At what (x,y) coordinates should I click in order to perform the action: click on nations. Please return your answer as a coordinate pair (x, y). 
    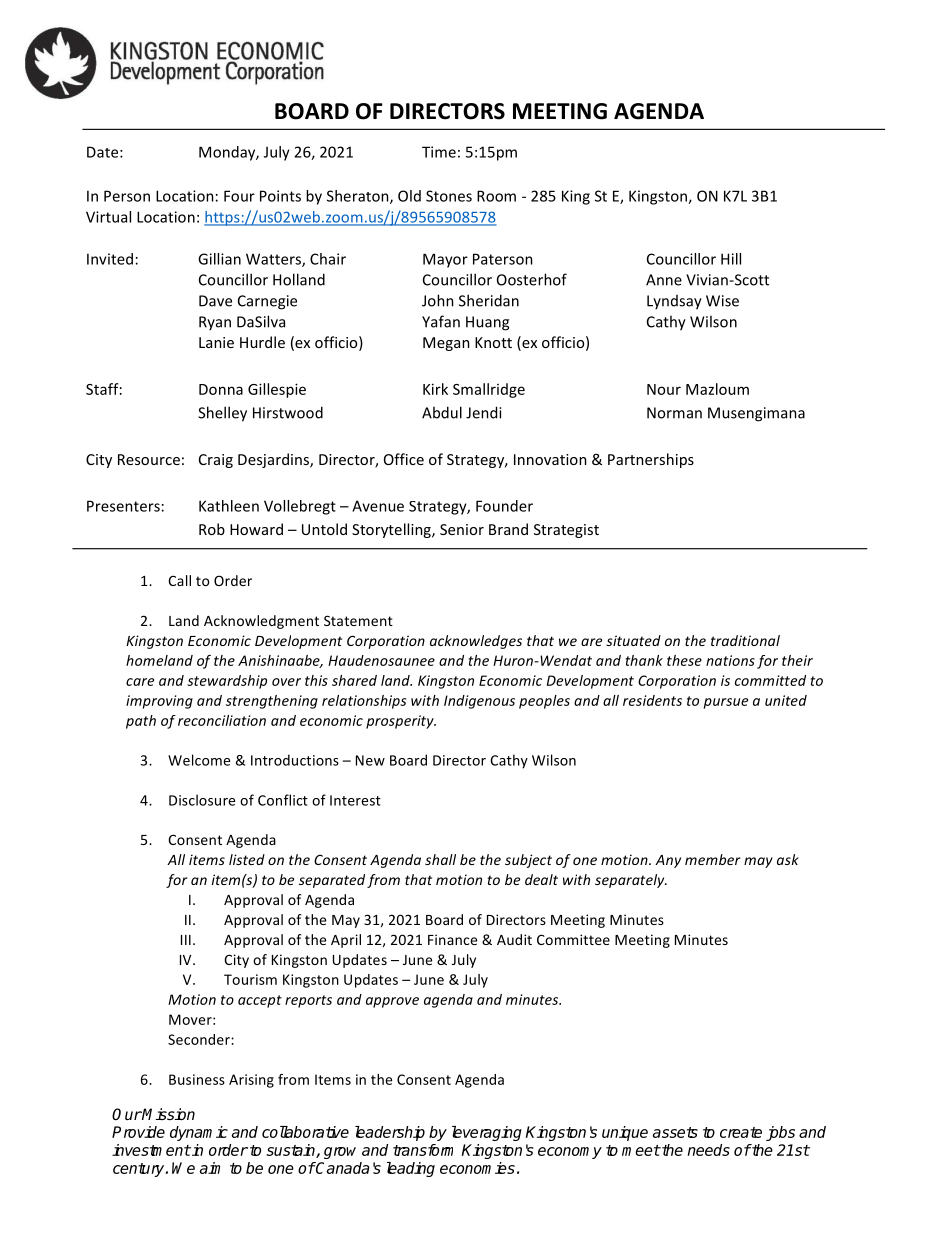
    Looking at the image, I should click on (730, 660).
